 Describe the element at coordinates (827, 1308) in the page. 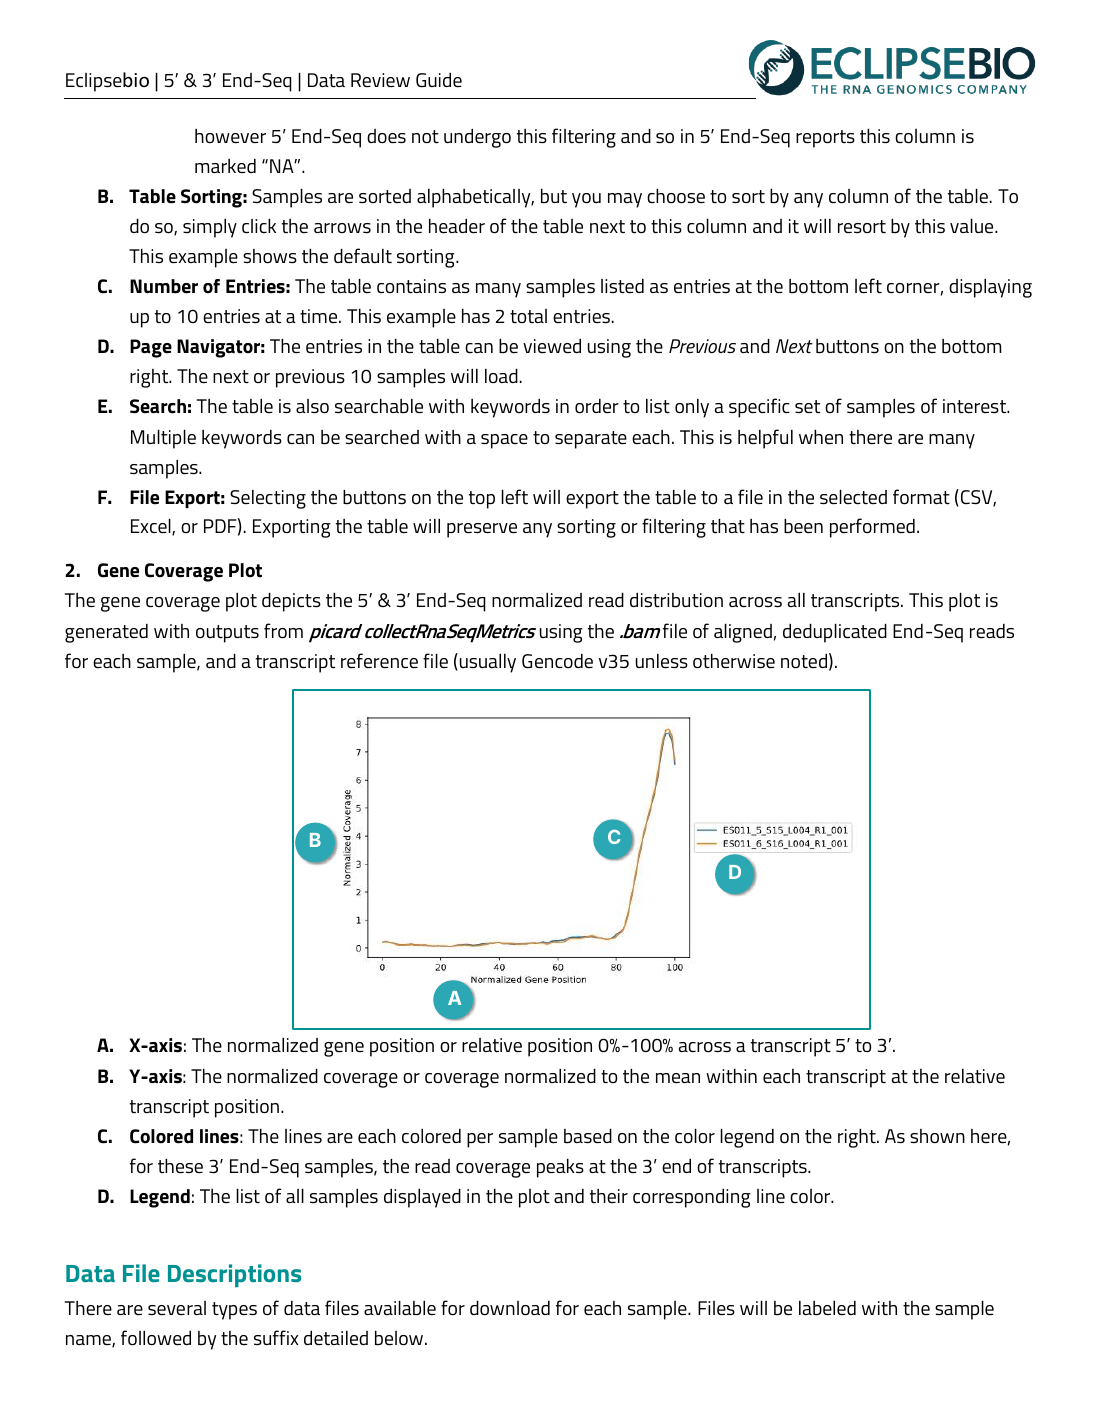

I see `labeled` at that location.
